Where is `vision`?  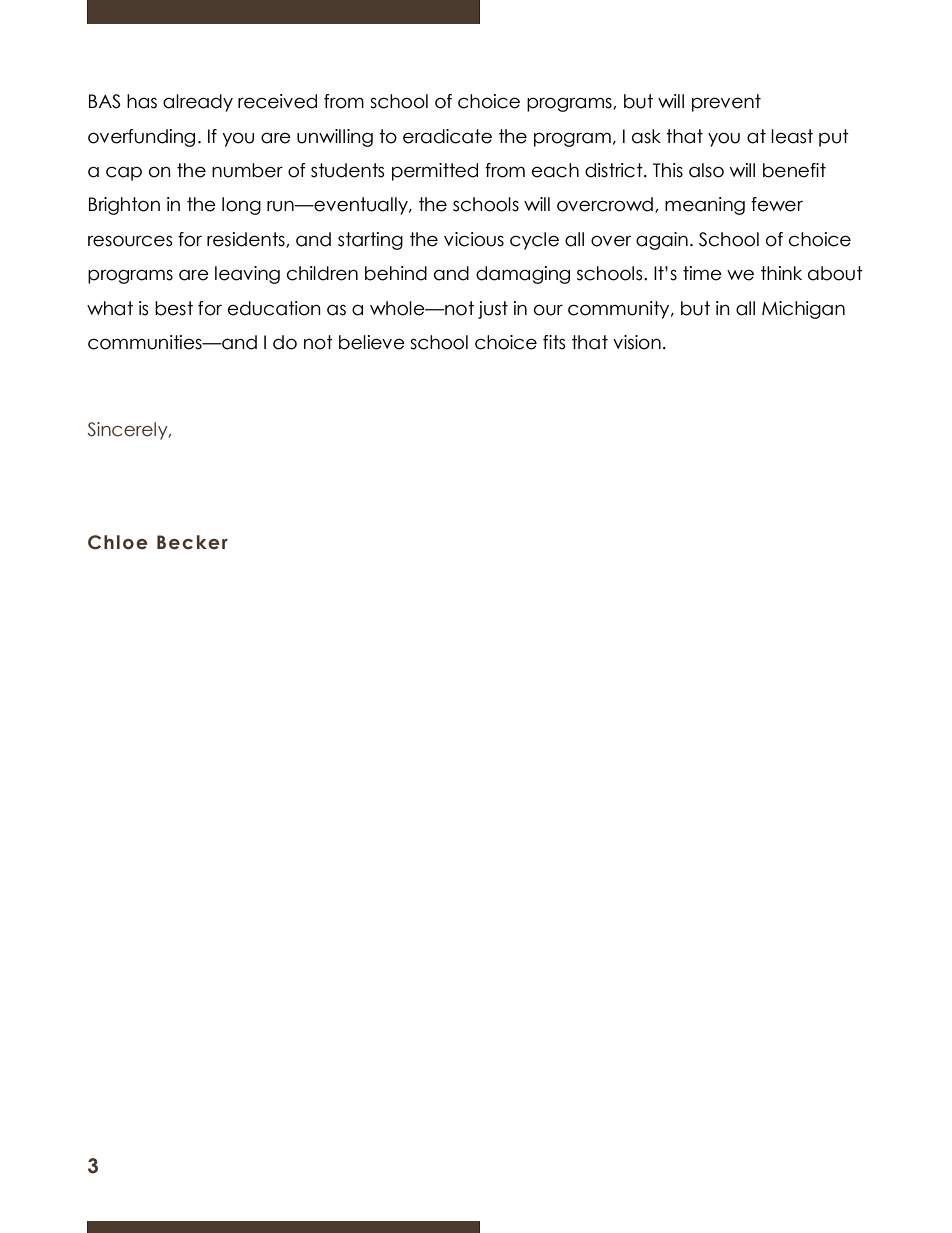
vision is located at coordinates (637, 342).
